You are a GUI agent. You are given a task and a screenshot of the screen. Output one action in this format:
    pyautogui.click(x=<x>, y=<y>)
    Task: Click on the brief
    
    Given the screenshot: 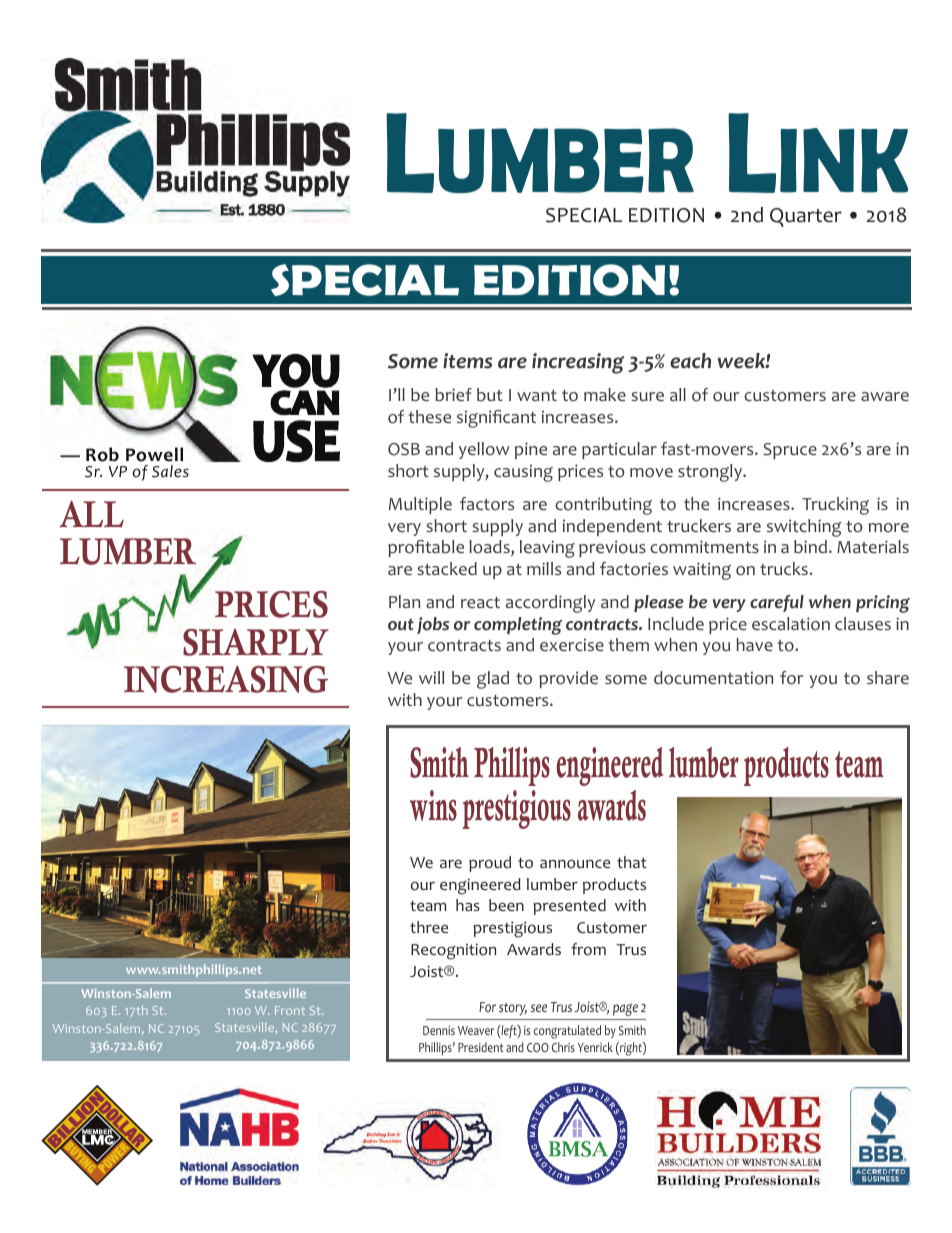 What is the action you would take?
    pyautogui.click(x=453, y=394)
